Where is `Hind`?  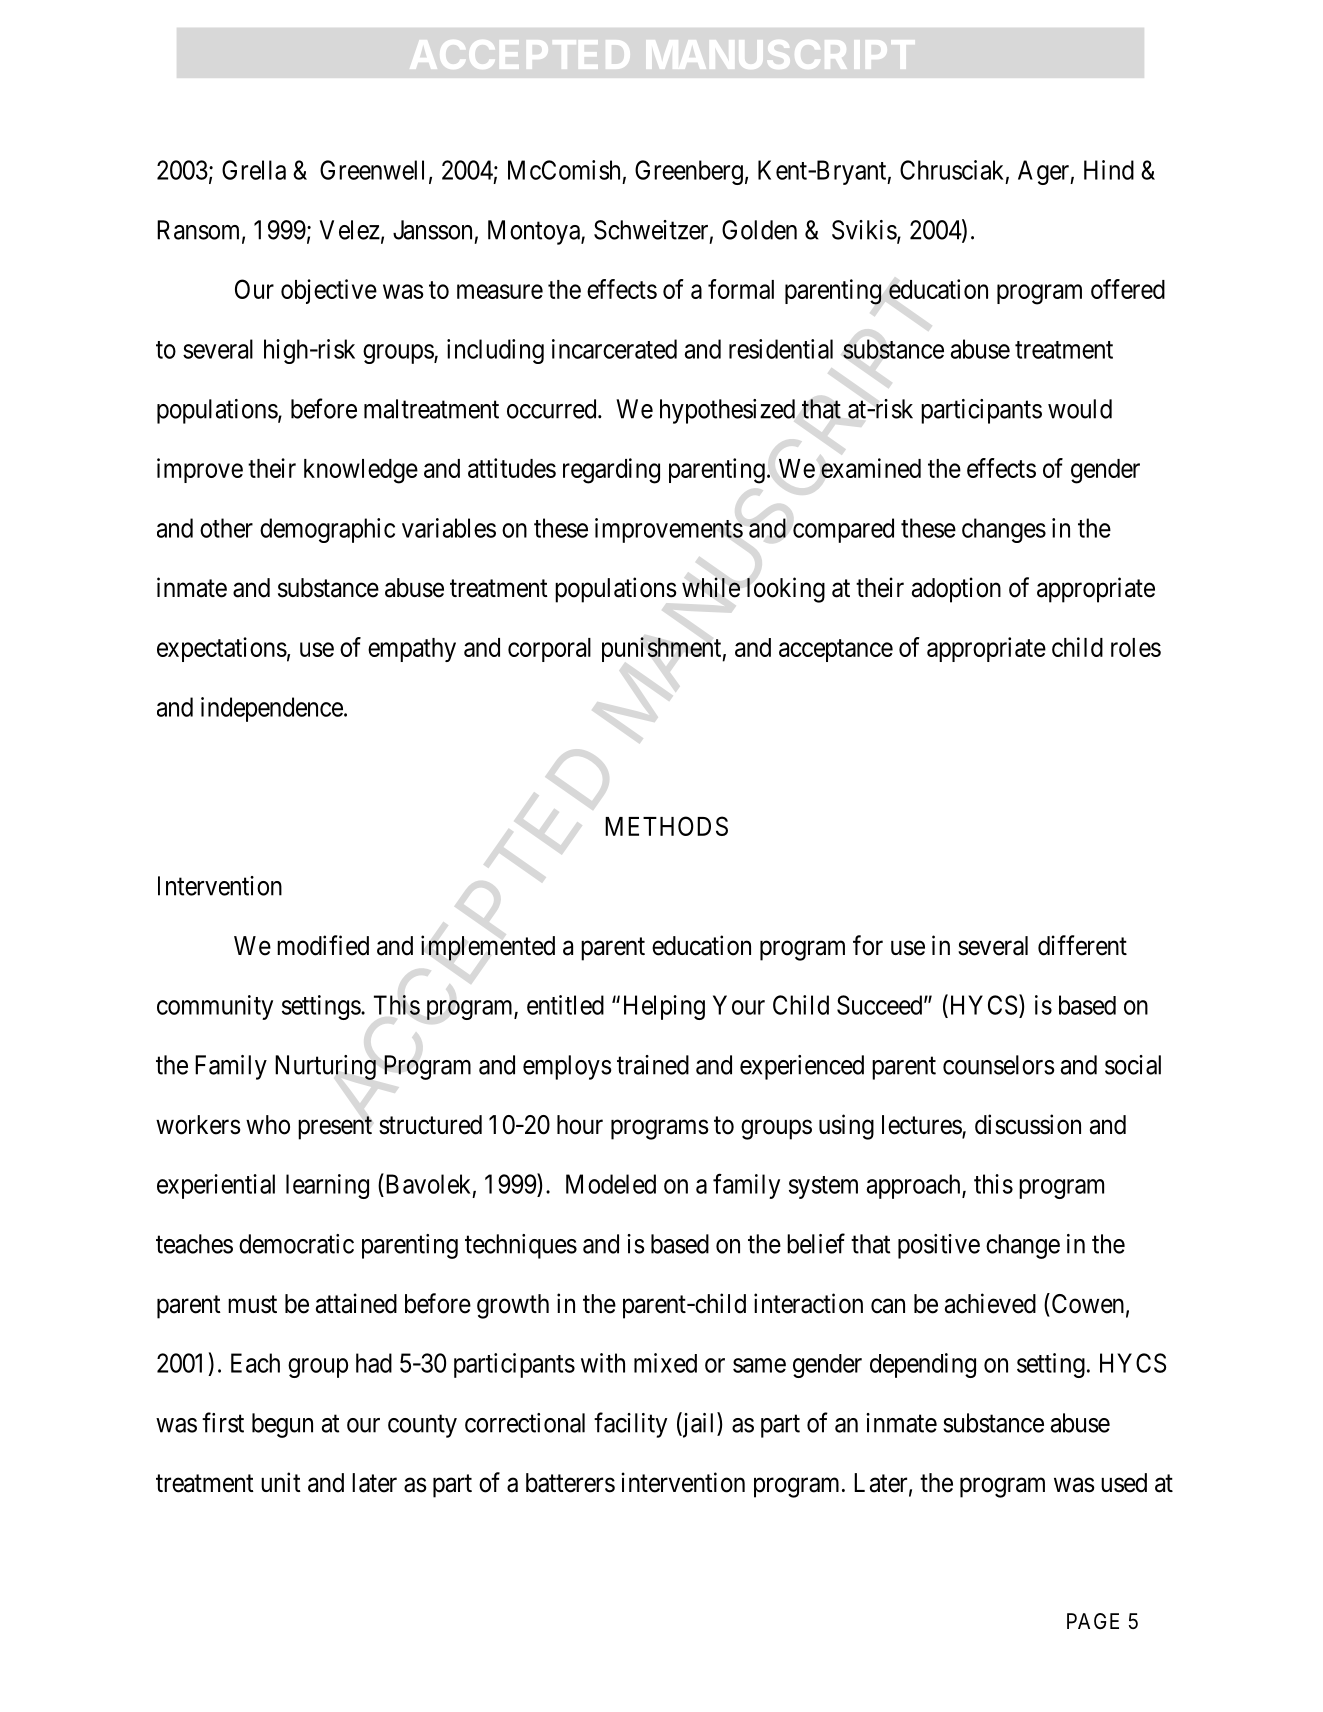
Hind is located at coordinates (1109, 170).
